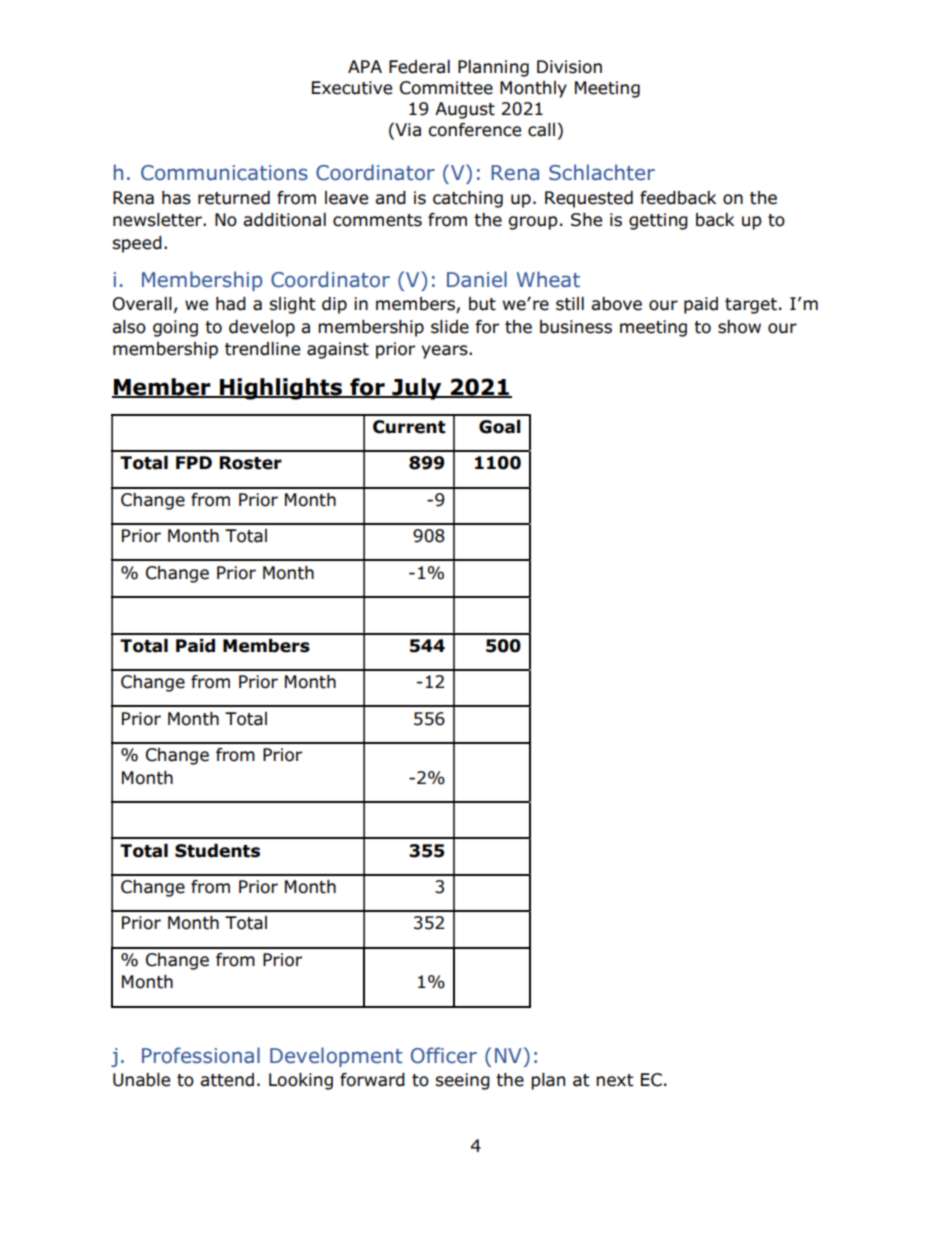 This screenshot has width=952, height=1233. I want to click on Officer, so click(444, 1055).
